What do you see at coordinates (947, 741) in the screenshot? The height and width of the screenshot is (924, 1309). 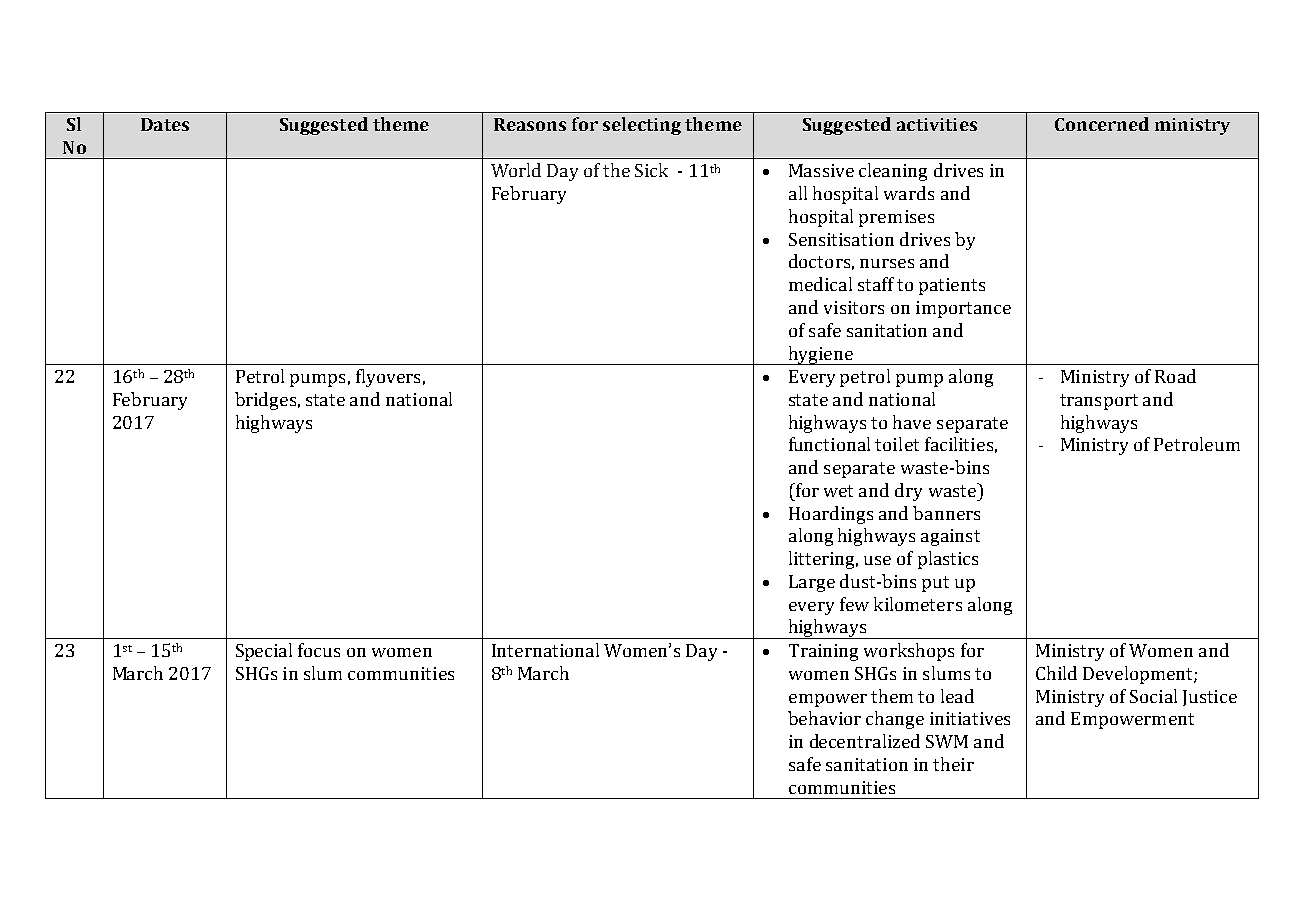 I see `SWM` at bounding box center [947, 741].
